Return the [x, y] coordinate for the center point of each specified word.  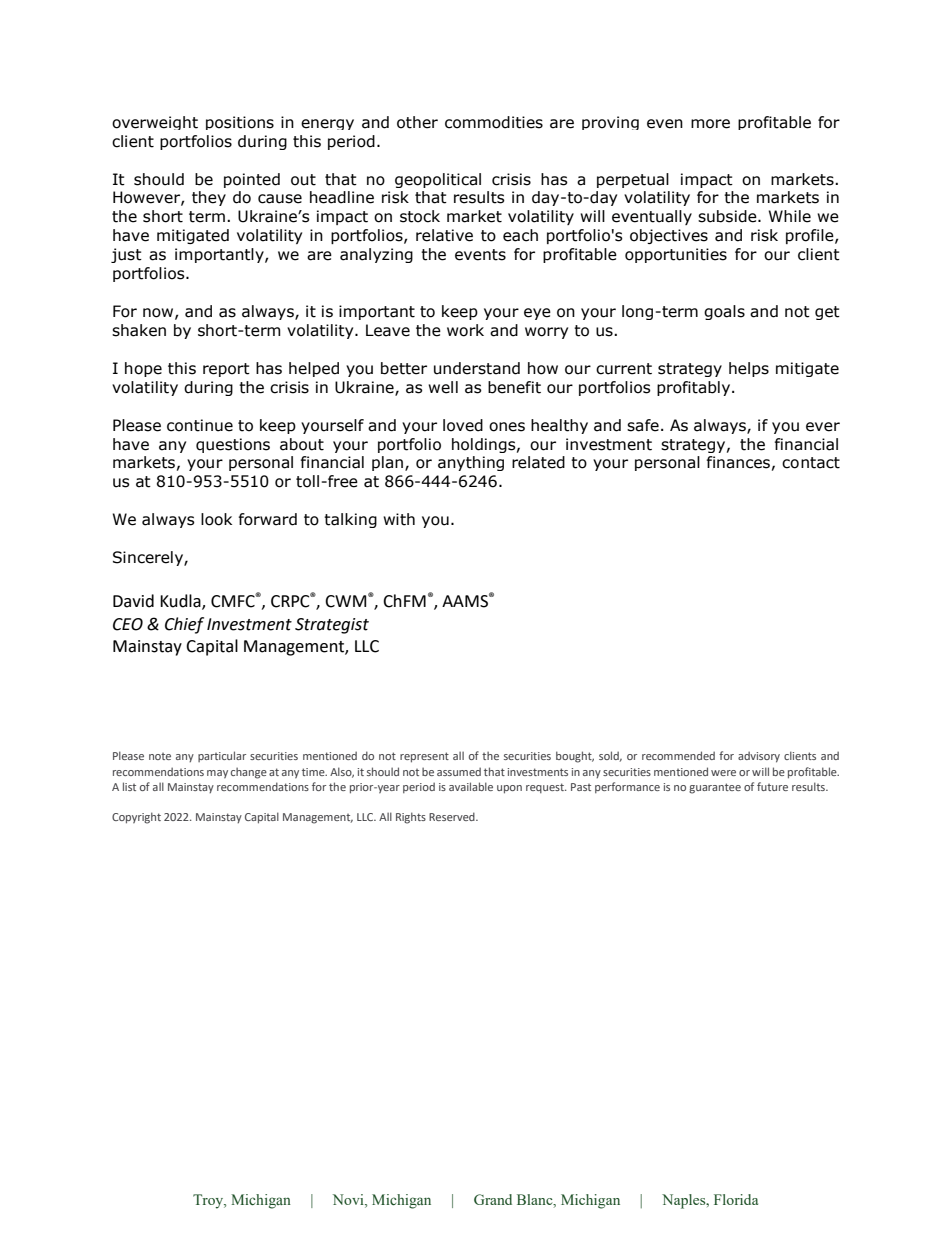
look [216, 519]
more [710, 124]
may [217, 774]
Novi [349, 1201]
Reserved [453, 816]
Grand [493, 1199]
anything [471, 463]
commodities [494, 122]
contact [811, 463]
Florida [736, 1199]
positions [240, 123]
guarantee [715, 788]
